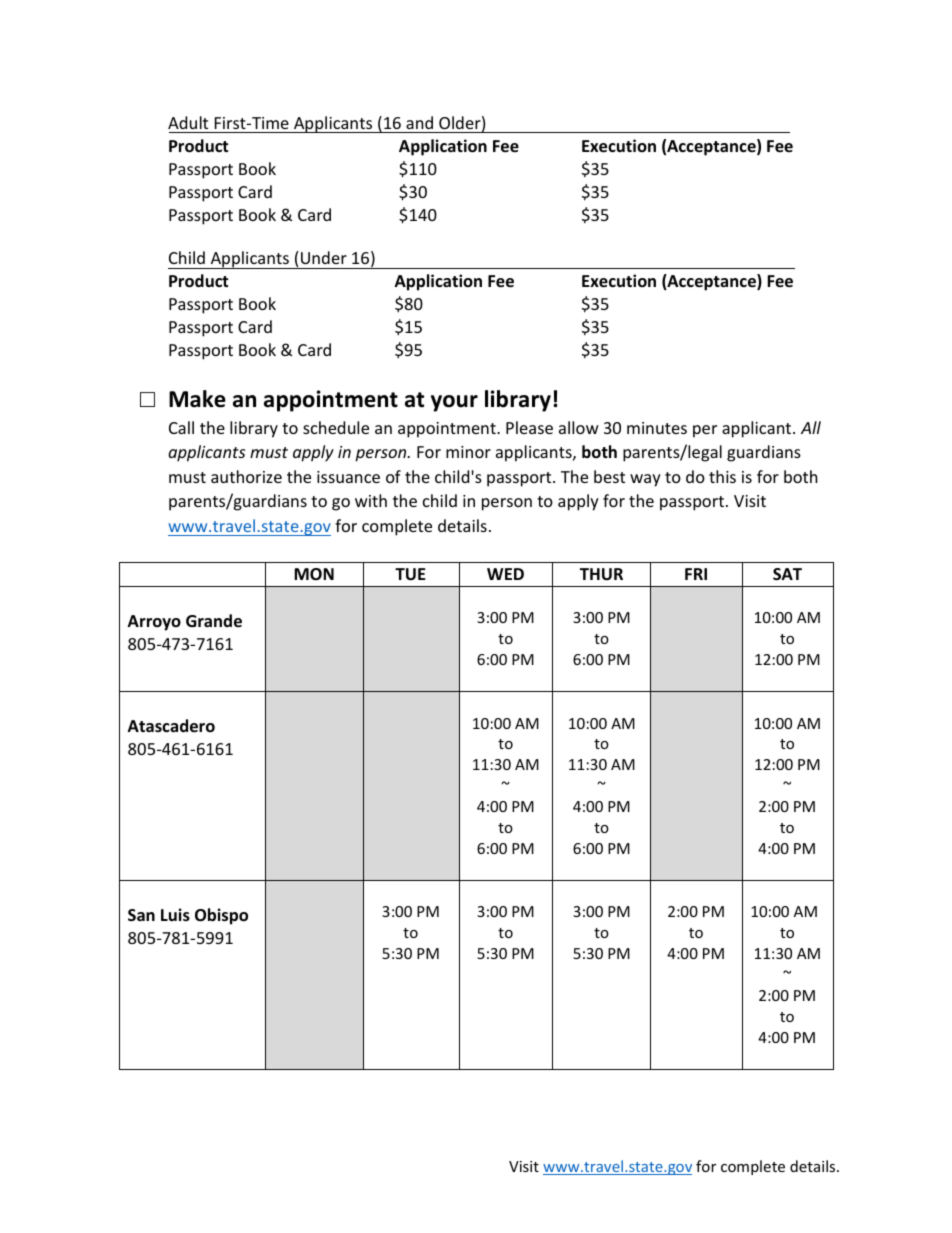 This document has width=952, height=1233. I want to click on San, so click(141, 915).
